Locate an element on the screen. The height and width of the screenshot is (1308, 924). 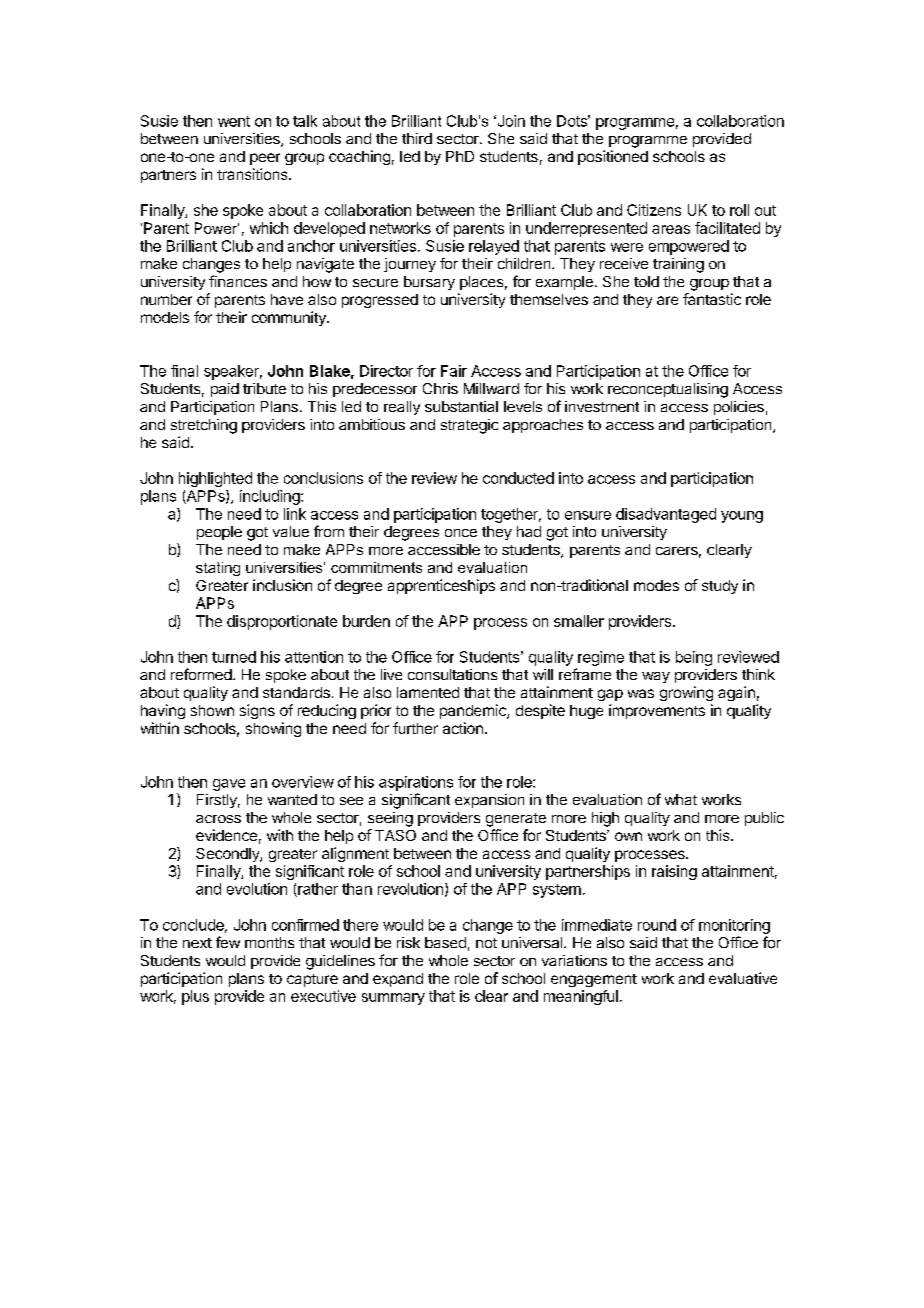
based is located at coordinates (445, 942).
